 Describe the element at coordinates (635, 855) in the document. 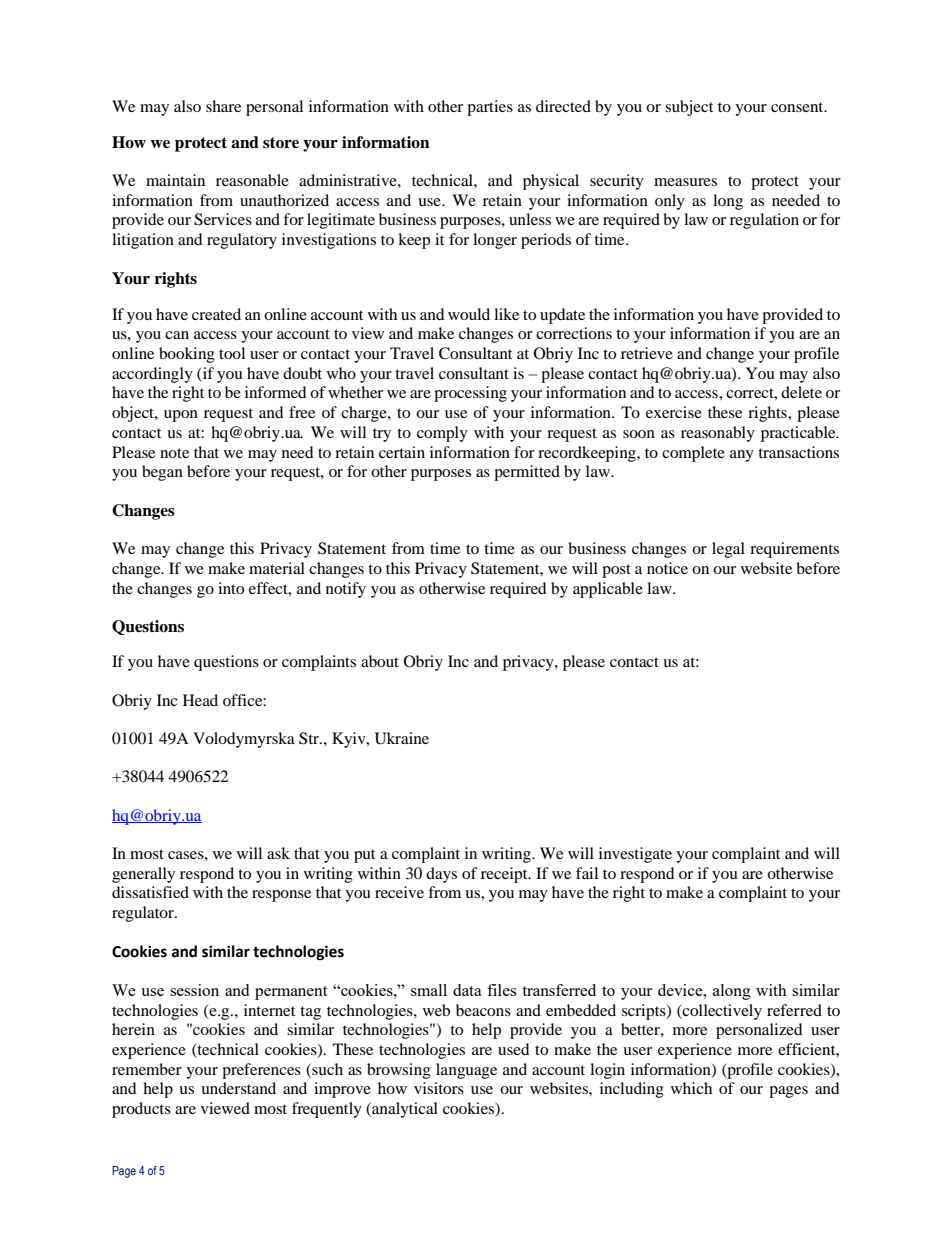

I see `investigate` at that location.
